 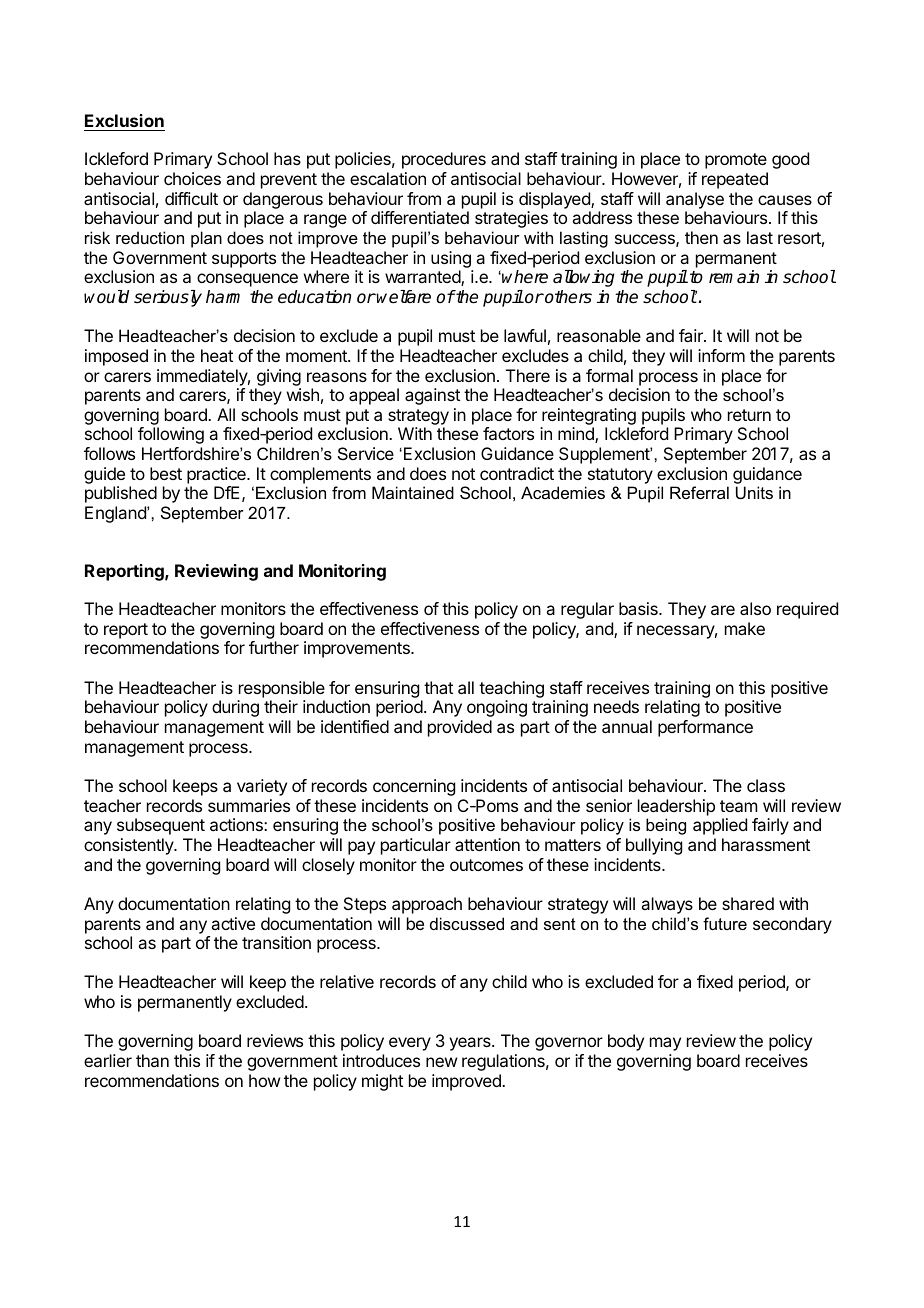 What do you see at coordinates (192, 178) in the page?
I see `choices` at bounding box center [192, 178].
